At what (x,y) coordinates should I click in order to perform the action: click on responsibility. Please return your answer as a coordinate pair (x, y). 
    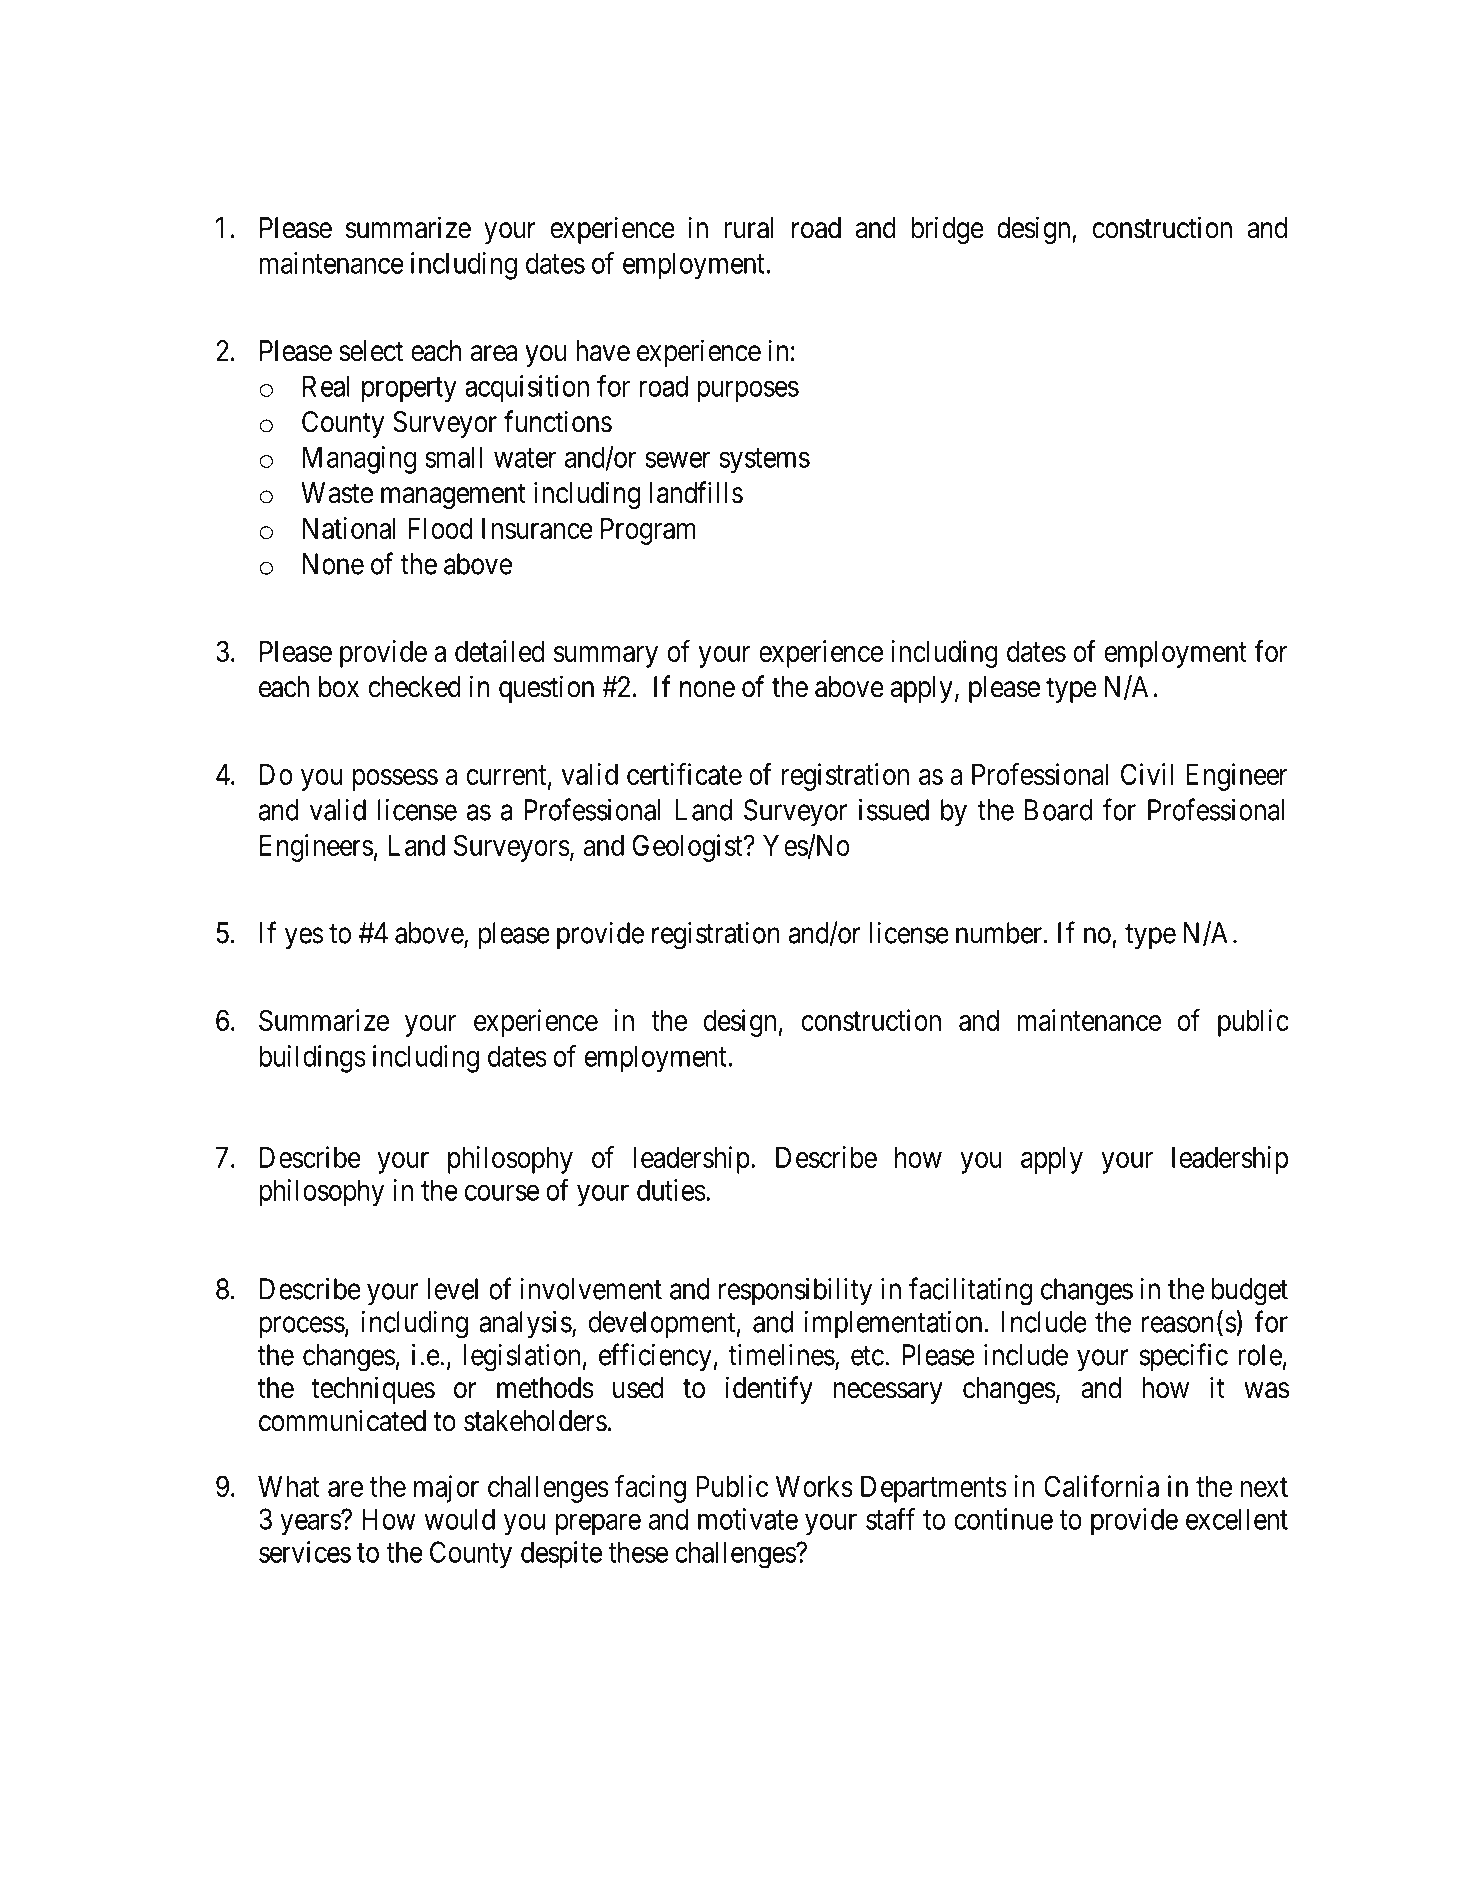
    Looking at the image, I should click on (795, 1291).
